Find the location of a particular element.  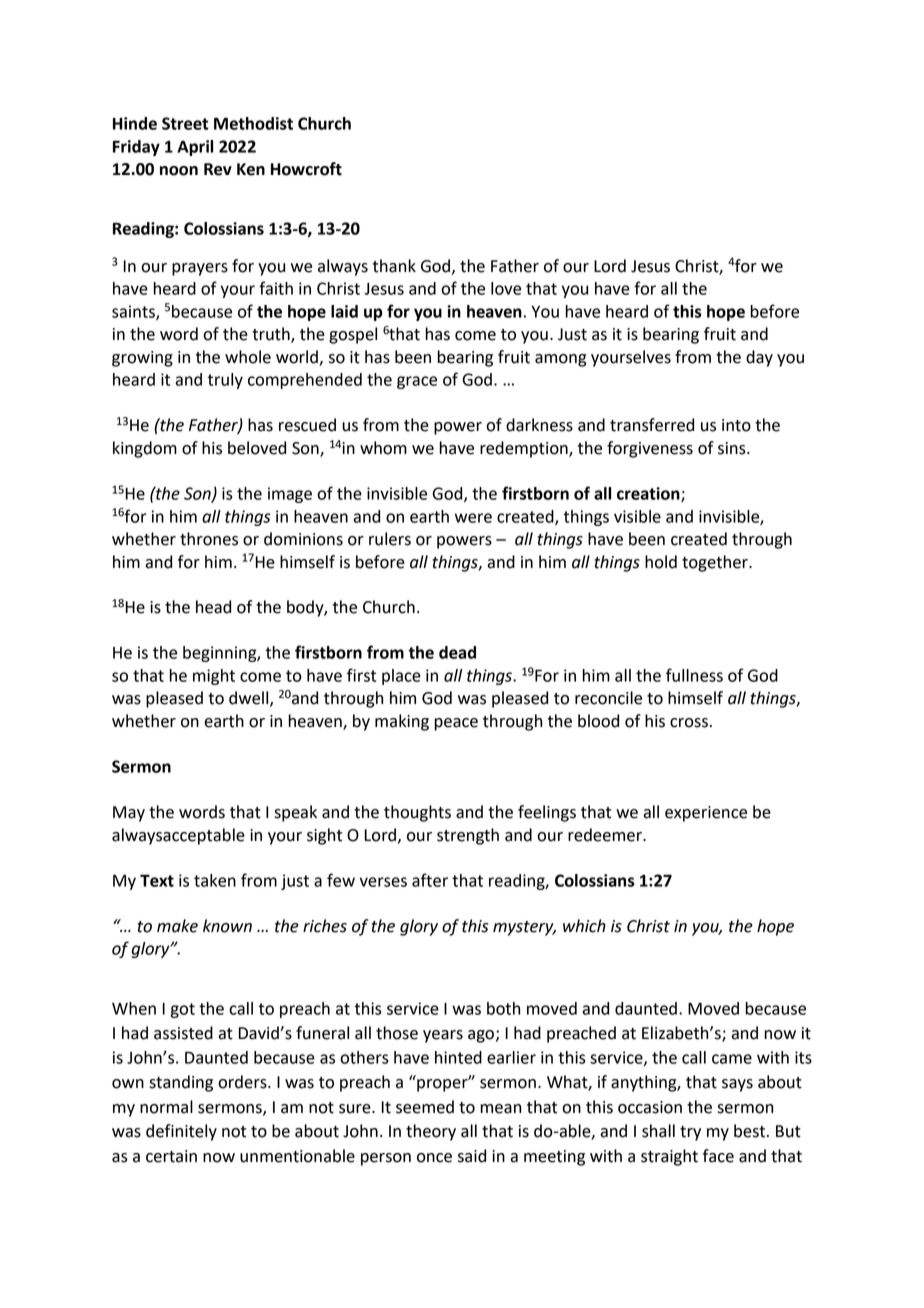

mystery is located at coordinates (524, 928).
